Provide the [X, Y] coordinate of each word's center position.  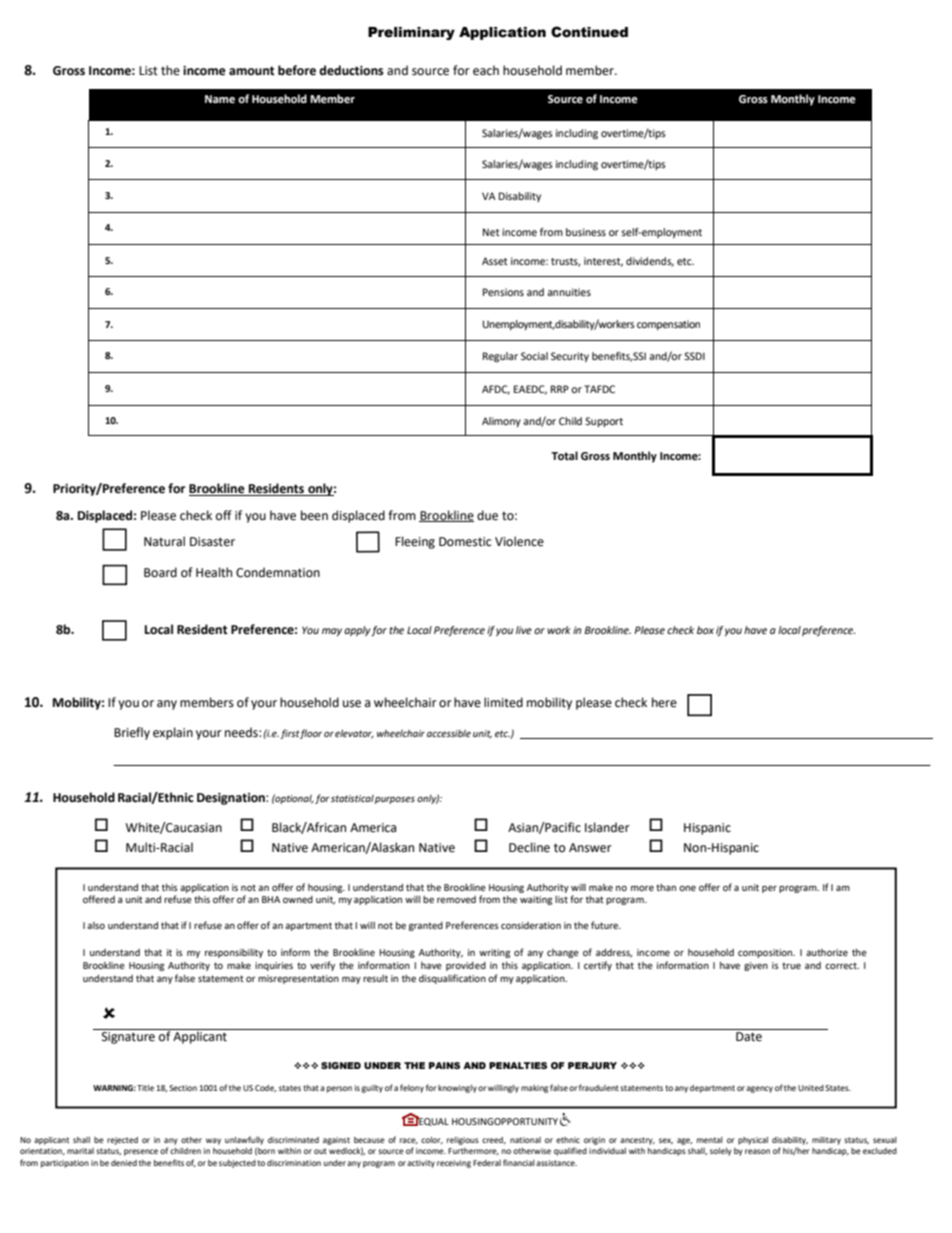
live [524, 630]
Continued [589, 32]
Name [220, 99]
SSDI [694, 356]
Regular [500, 357]
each [486, 70]
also [96, 925]
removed [456, 899]
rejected [122, 1141]
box [705, 630]
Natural [164, 541]
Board [160, 572]
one [687, 888]
